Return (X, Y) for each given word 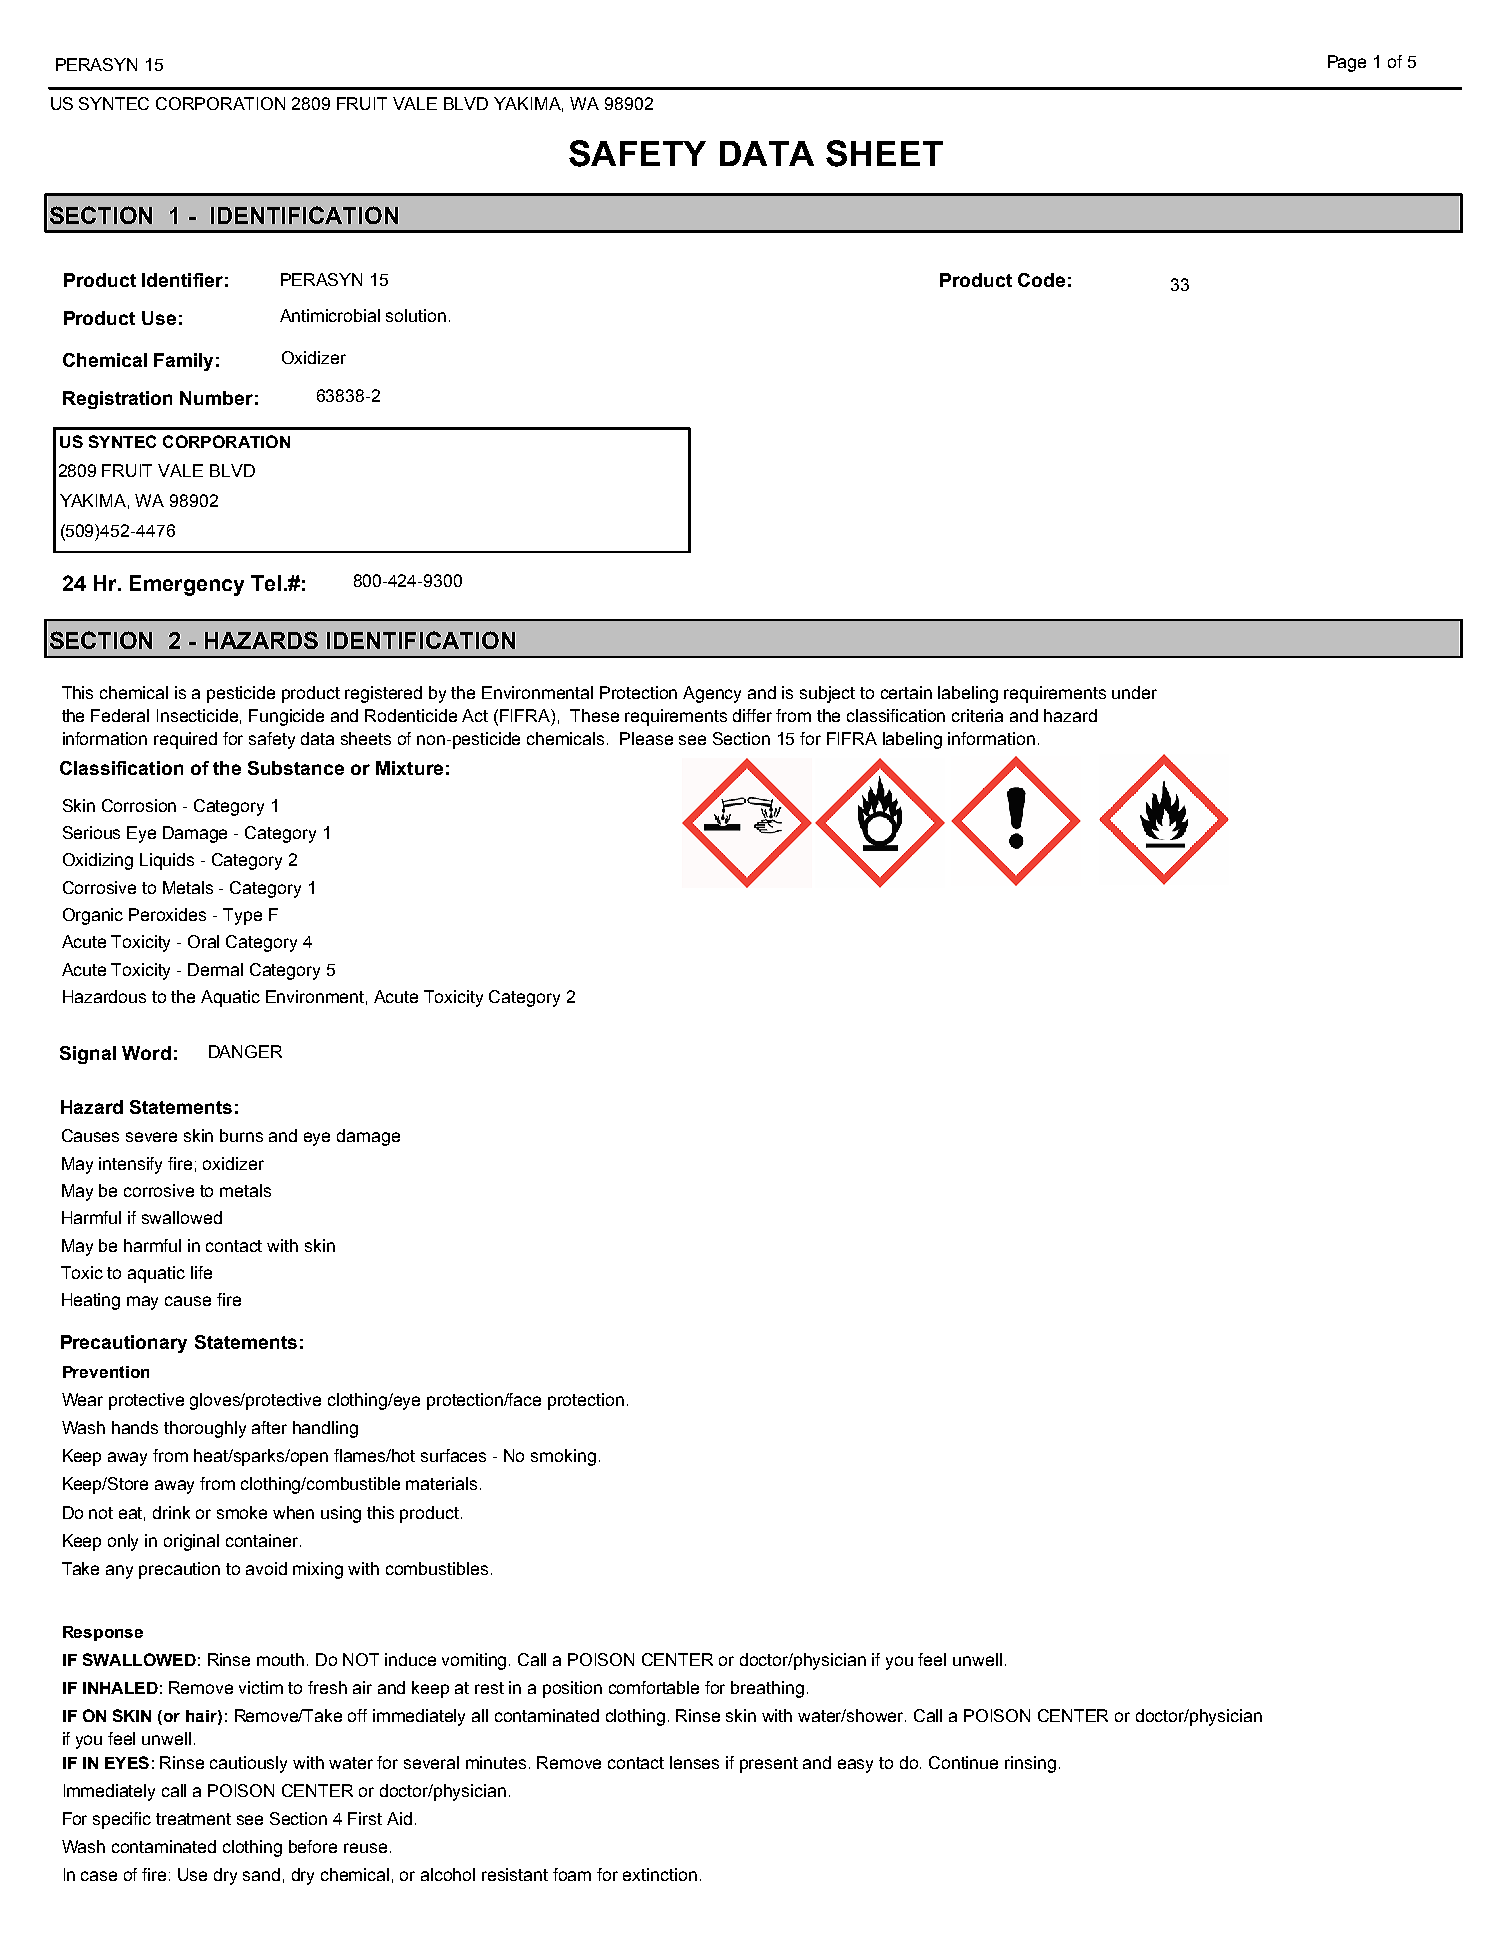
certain (906, 692)
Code (1041, 280)
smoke (242, 1512)
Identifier (182, 280)
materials (441, 1483)
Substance (296, 768)
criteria (977, 715)
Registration (117, 400)
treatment (193, 1819)
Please (646, 738)
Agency (712, 694)
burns (241, 1135)
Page (1347, 63)
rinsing (1030, 1764)
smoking (563, 1457)
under (1134, 692)
